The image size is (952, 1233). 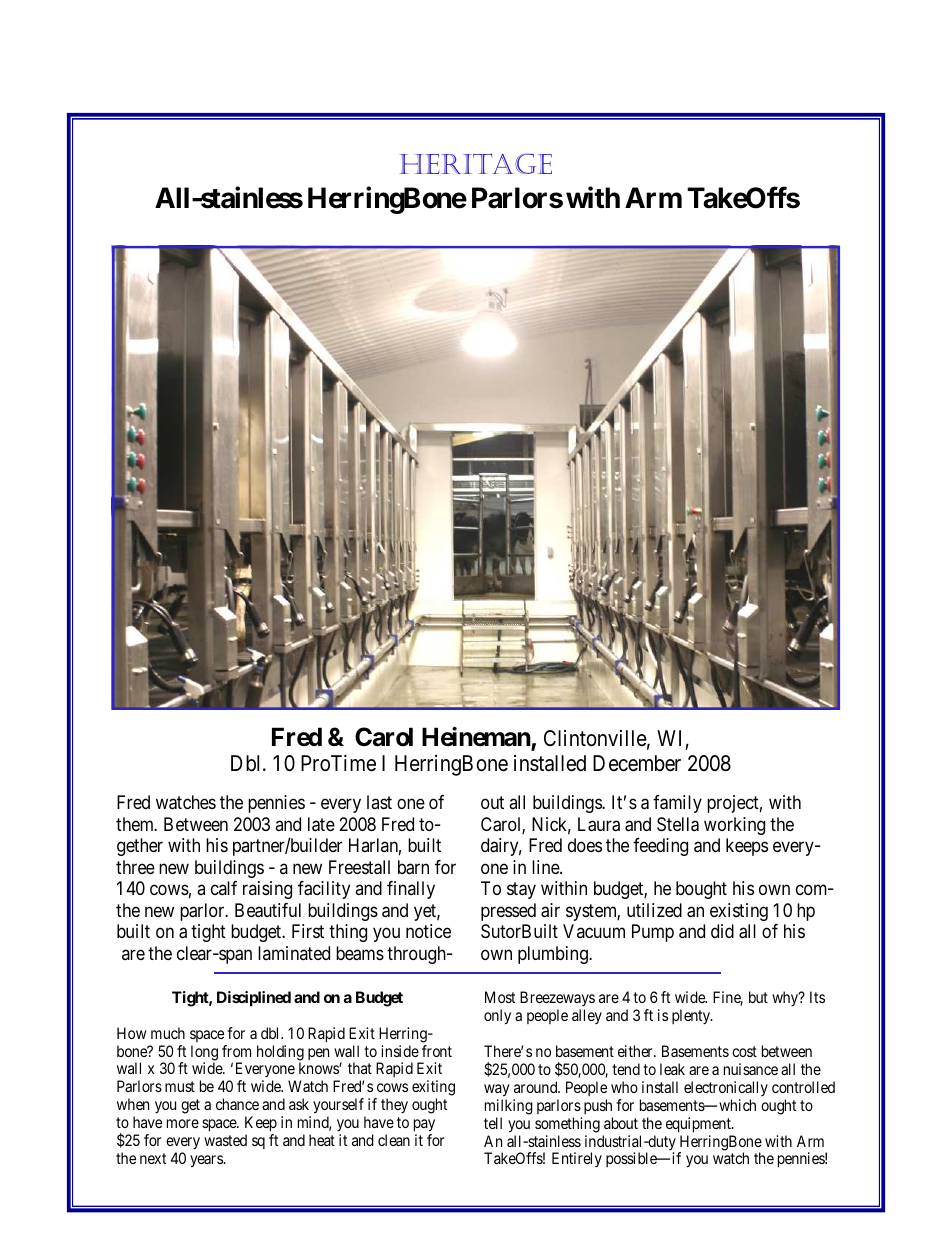 What do you see at coordinates (225, 1140) in the screenshot?
I see `wasted` at bounding box center [225, 1140].
